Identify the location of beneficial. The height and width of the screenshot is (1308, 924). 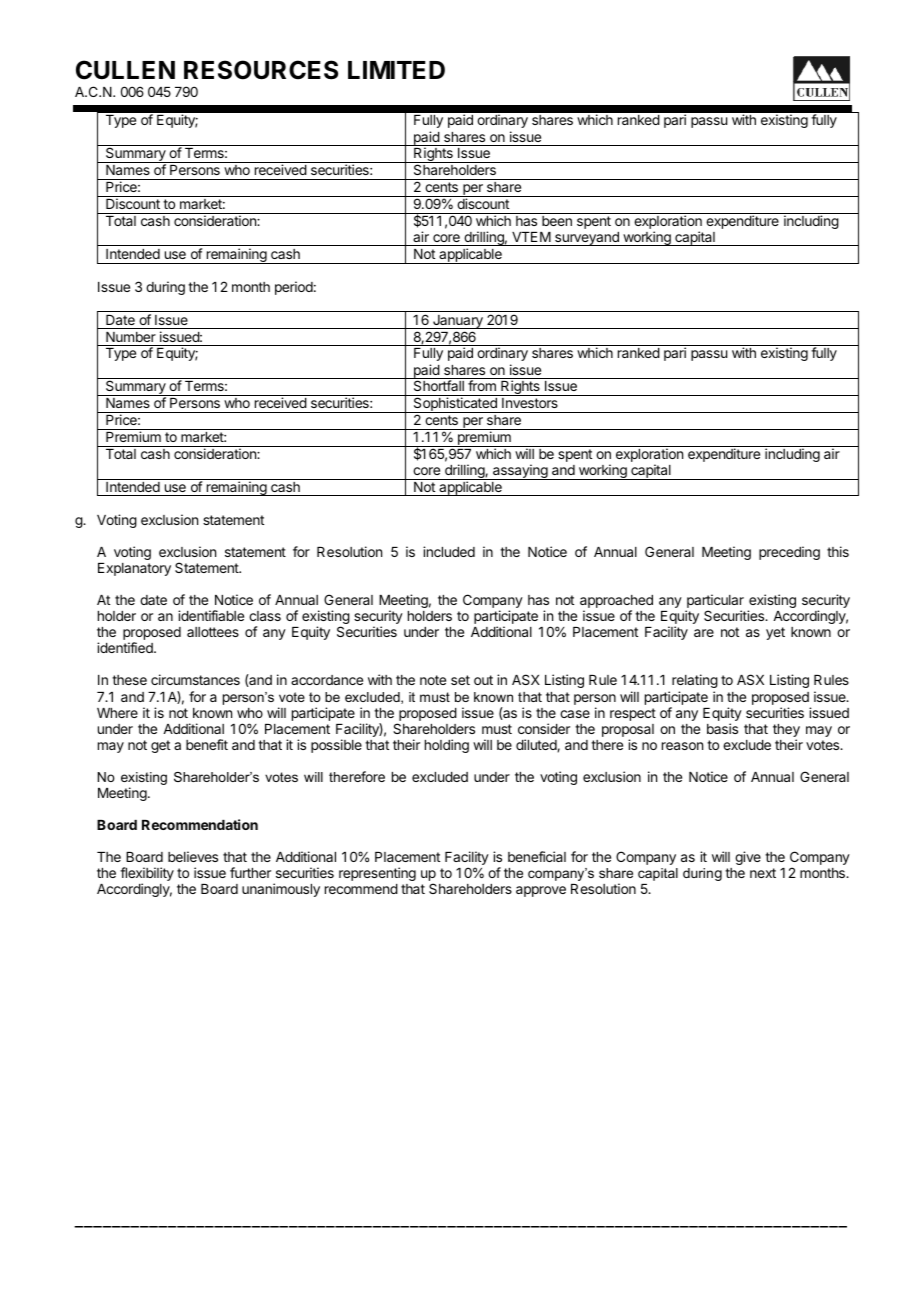
(537, 856).
